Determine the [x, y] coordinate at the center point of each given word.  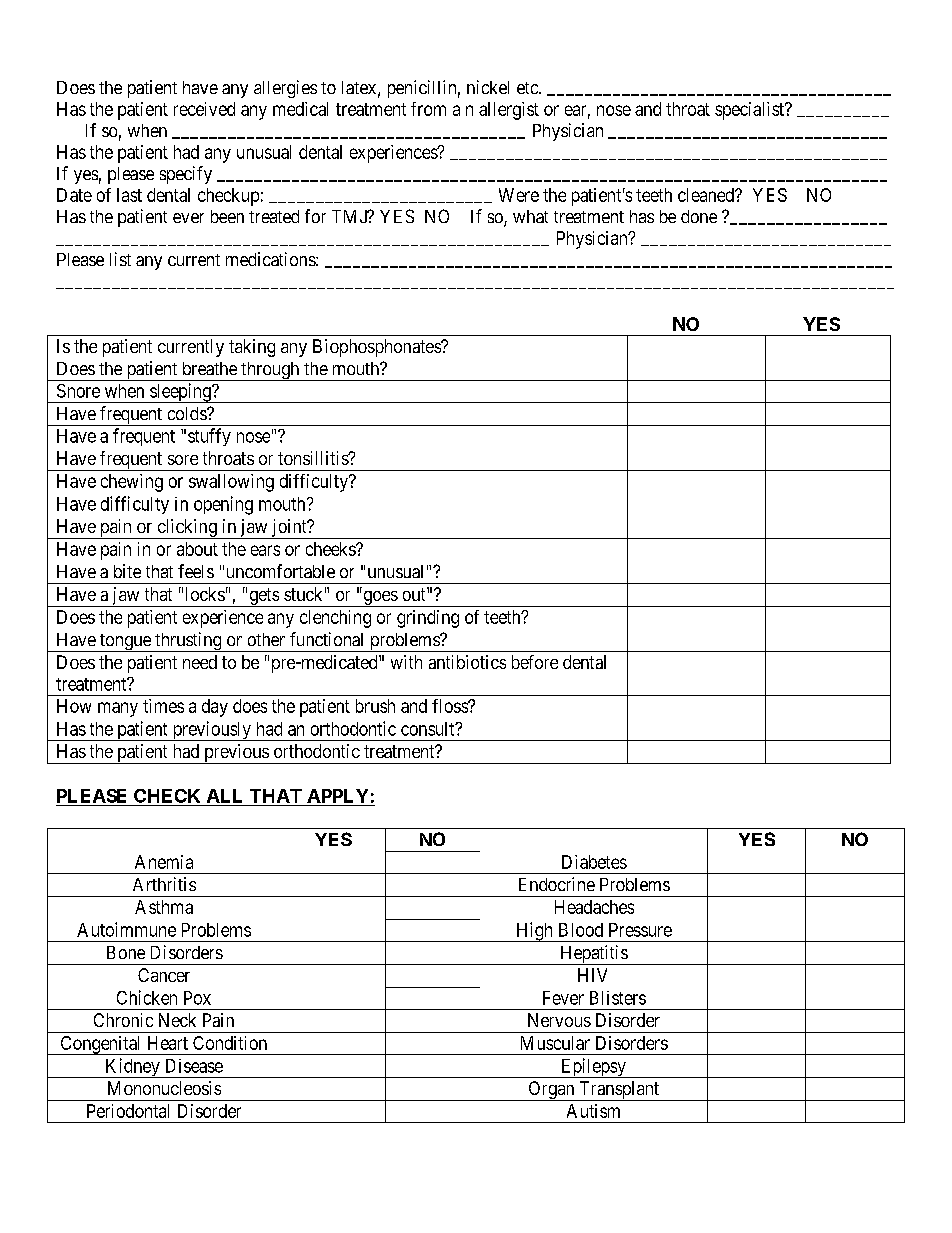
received [204, 109]
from [428, 109]
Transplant [619, 1091]
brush [375, 706]
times [163, 706]
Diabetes [594, 862]
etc [528, 88]
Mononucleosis [164, 1088]
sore [183, 460]
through [270, 371]
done [699, 216]
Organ [551, 1091]
